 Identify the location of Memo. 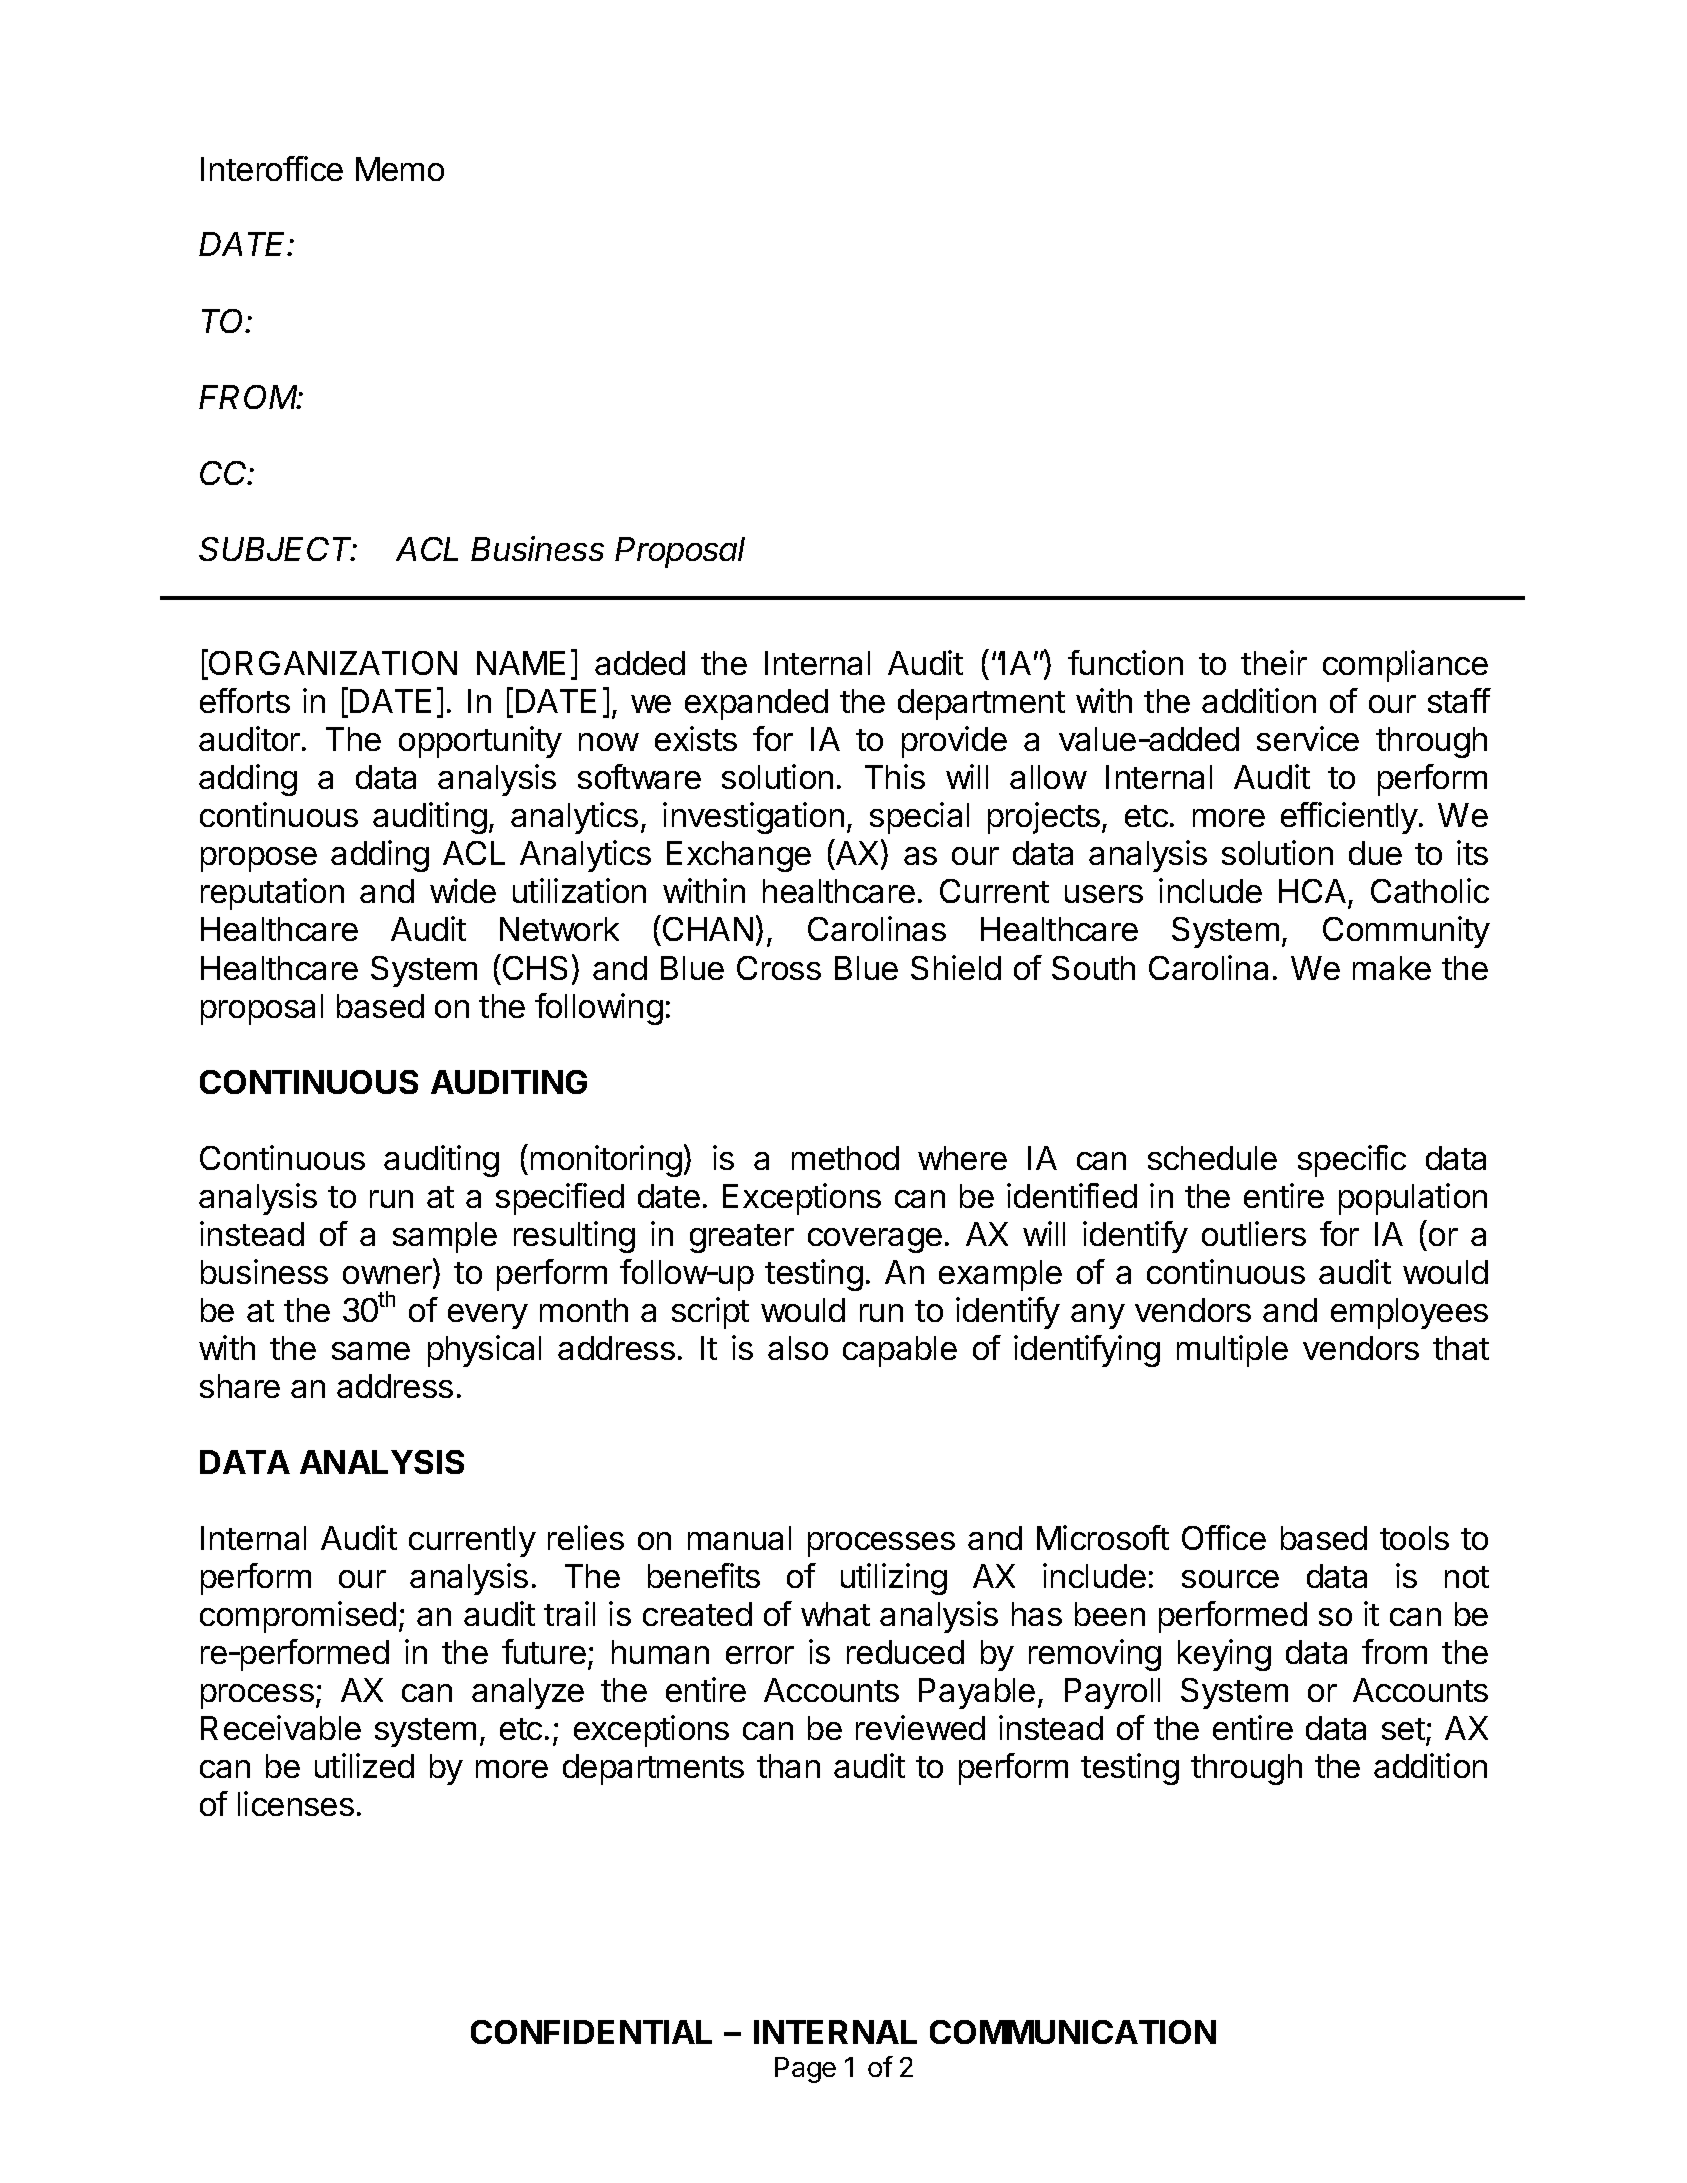
(400, 169).
